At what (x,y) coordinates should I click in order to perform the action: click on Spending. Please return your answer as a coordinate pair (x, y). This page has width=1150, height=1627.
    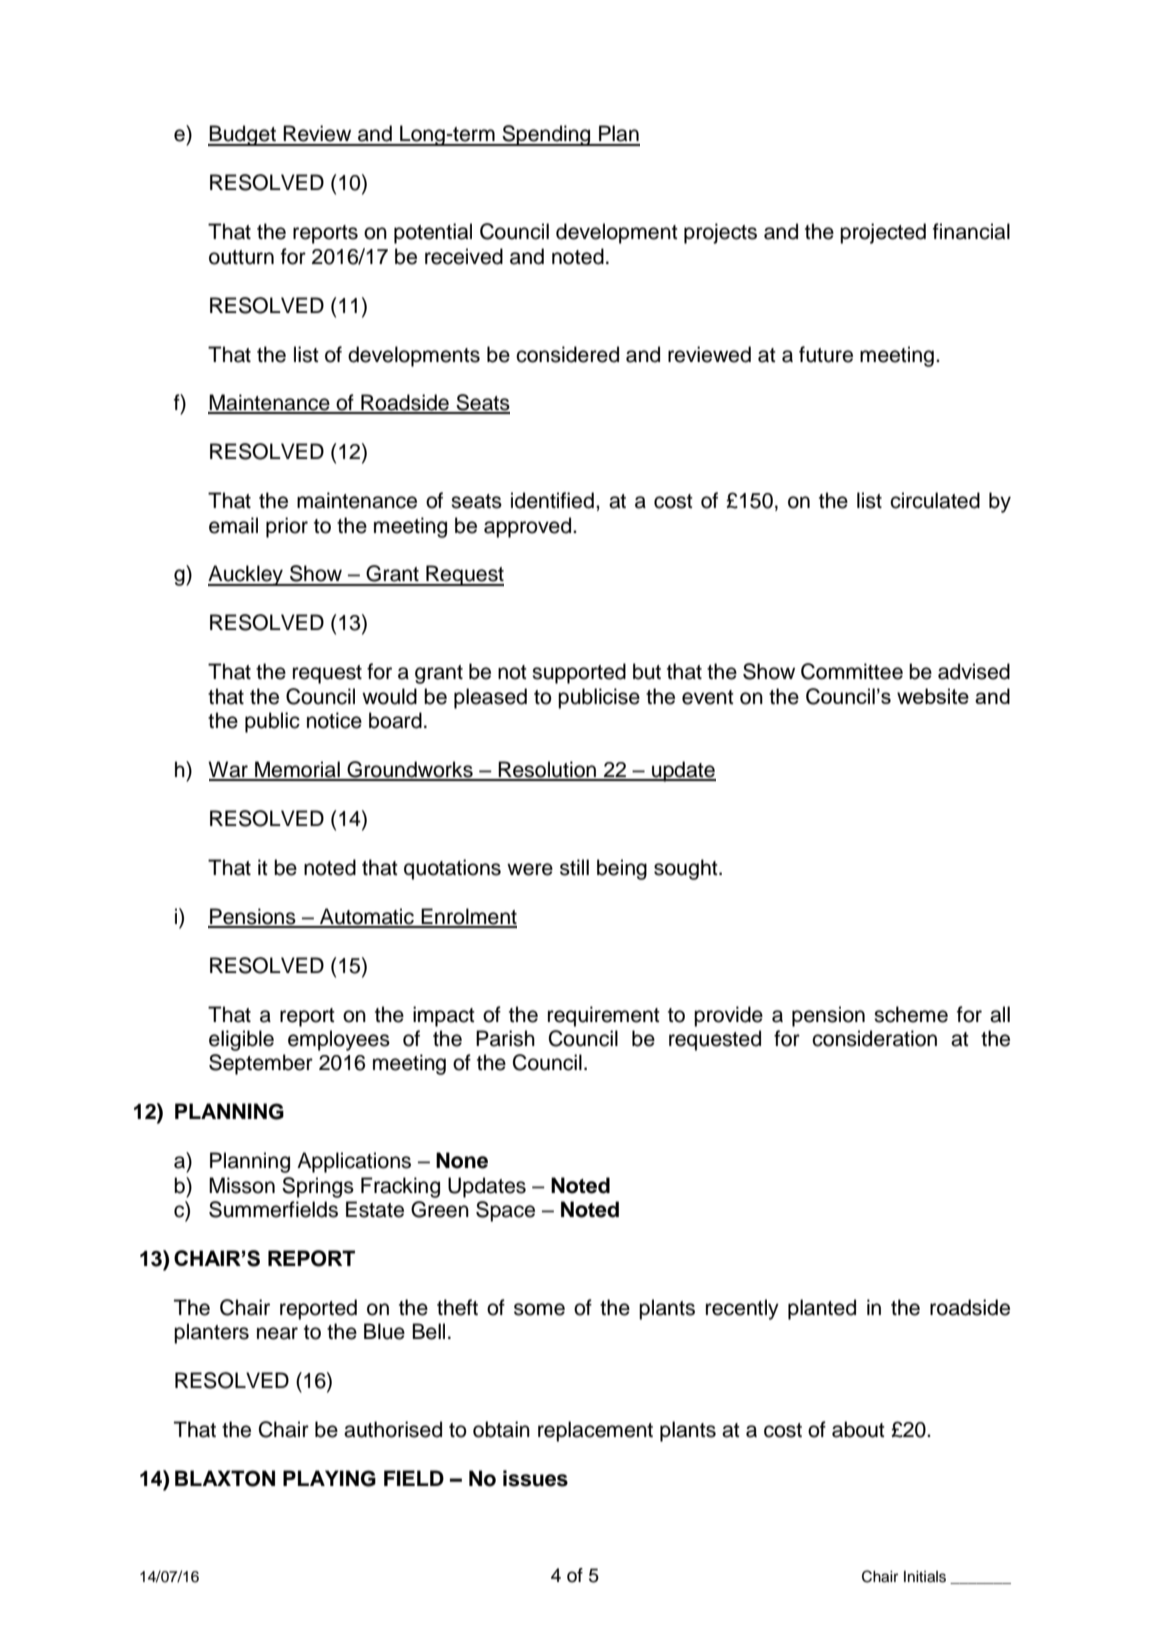
    Looking at the image, I should click on (546, 135).
